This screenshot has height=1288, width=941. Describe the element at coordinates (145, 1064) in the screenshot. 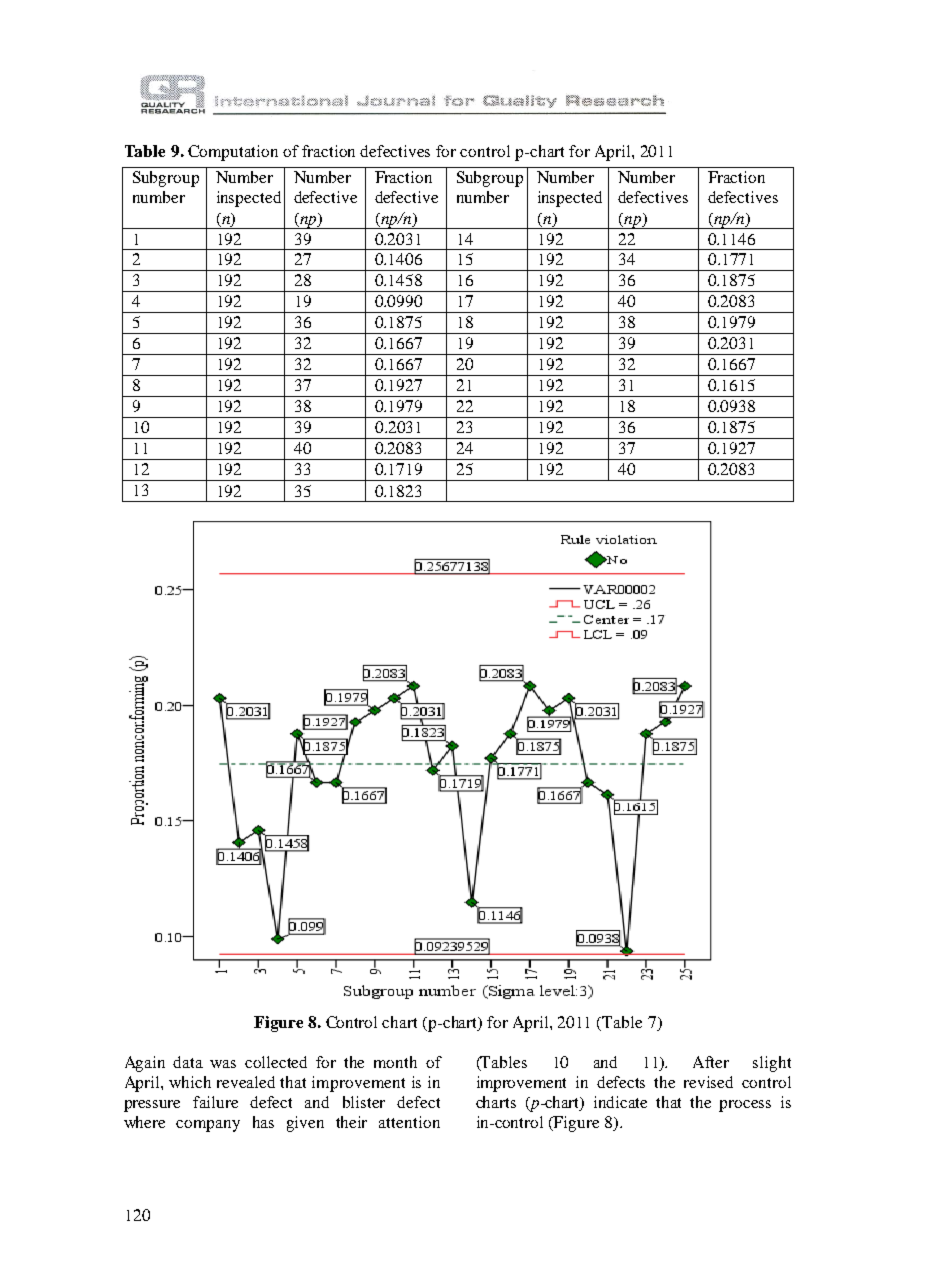

I see `Again` at that location.
